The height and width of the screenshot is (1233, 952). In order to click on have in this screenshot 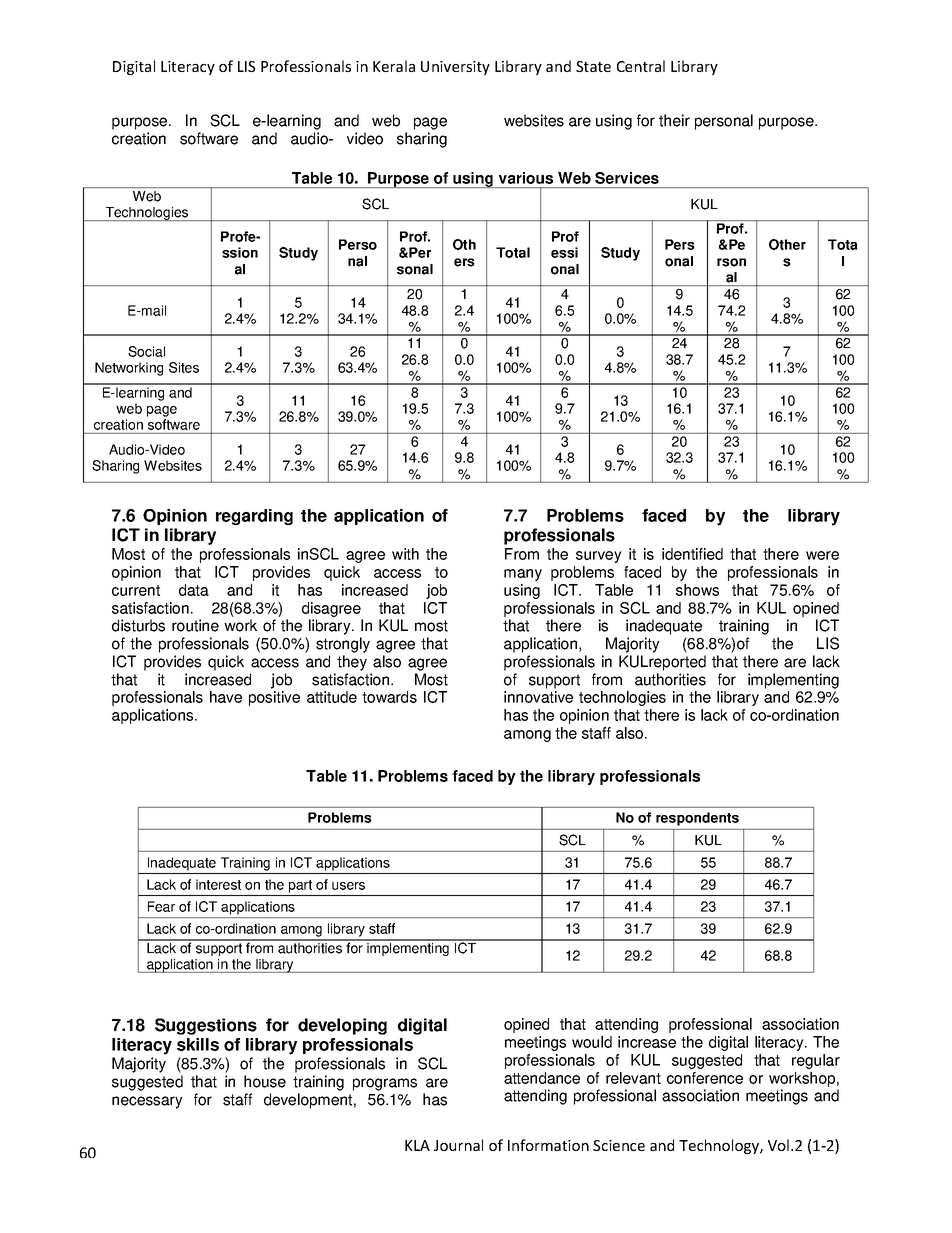, I will do `click(226, 697)`.
